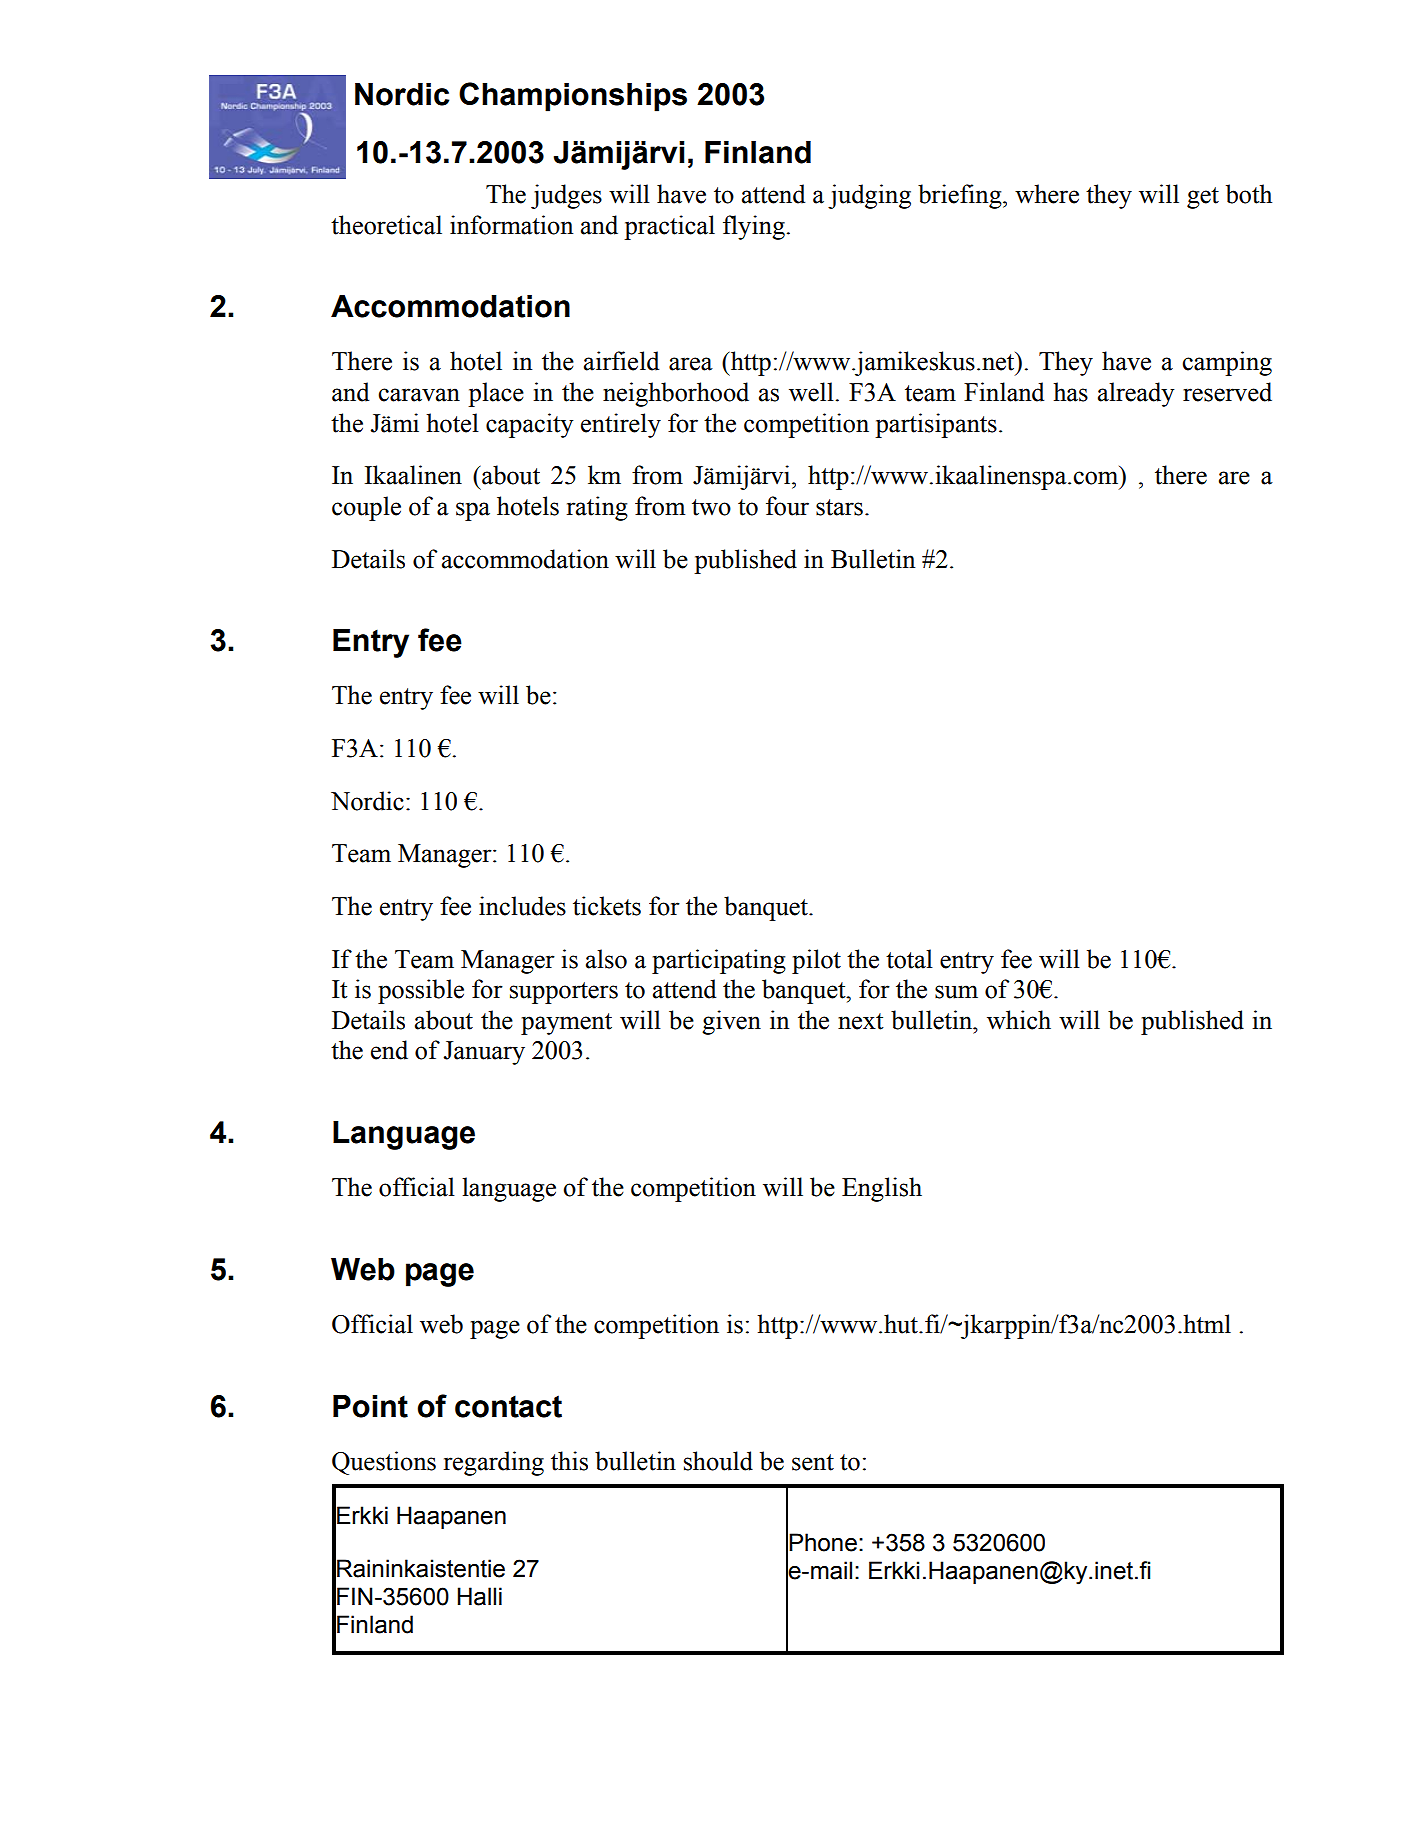 The width and height of the page is (1426, 1845). What do you see at coordinates (787, 506) in the page?
I see `four` at bounding box center [787, 506].
